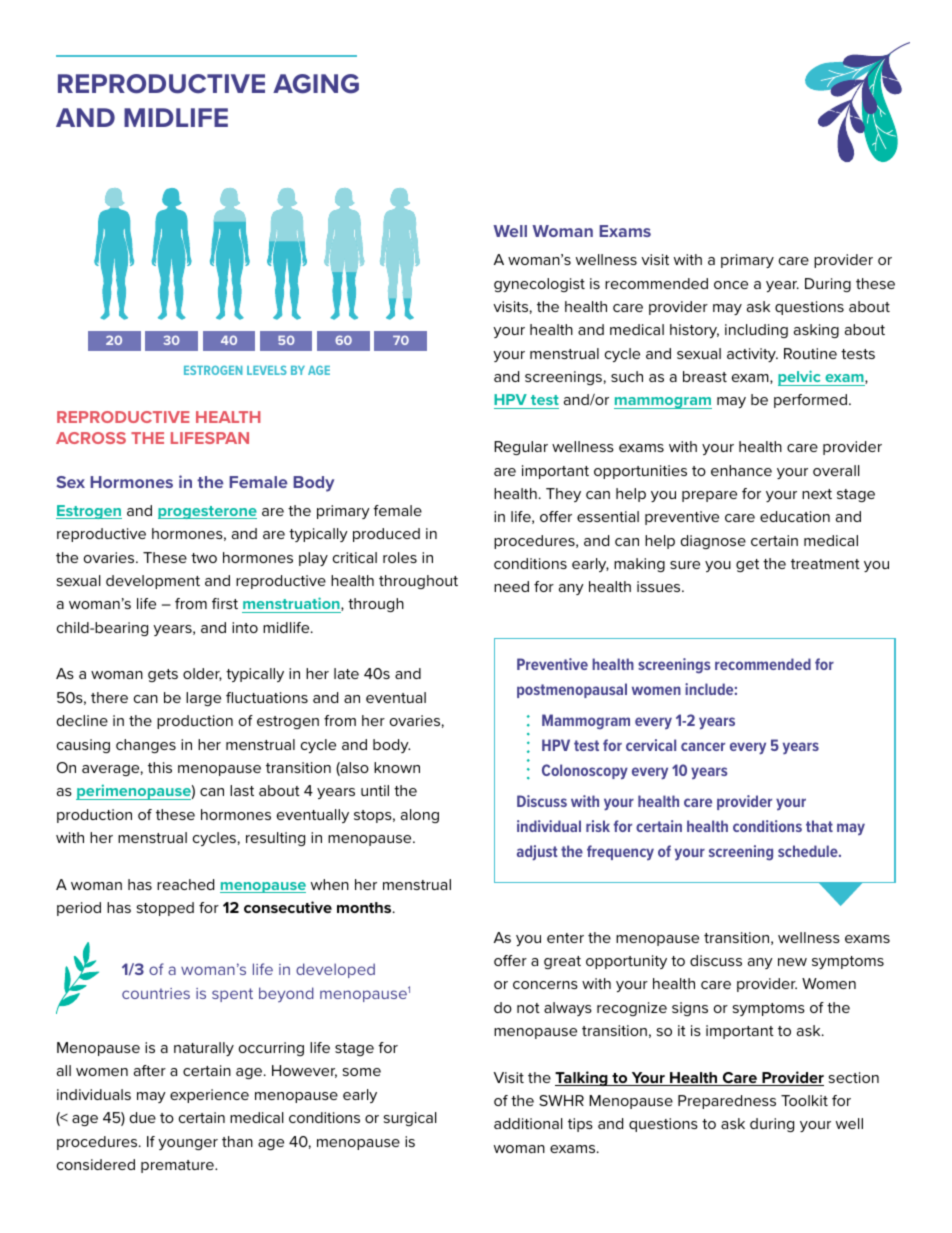 Image resolution: width=952 pixels, height=1233 pixels. Describe the element at coordinates (410, 1119) in the screenshot. I see `surgical` at that location.
